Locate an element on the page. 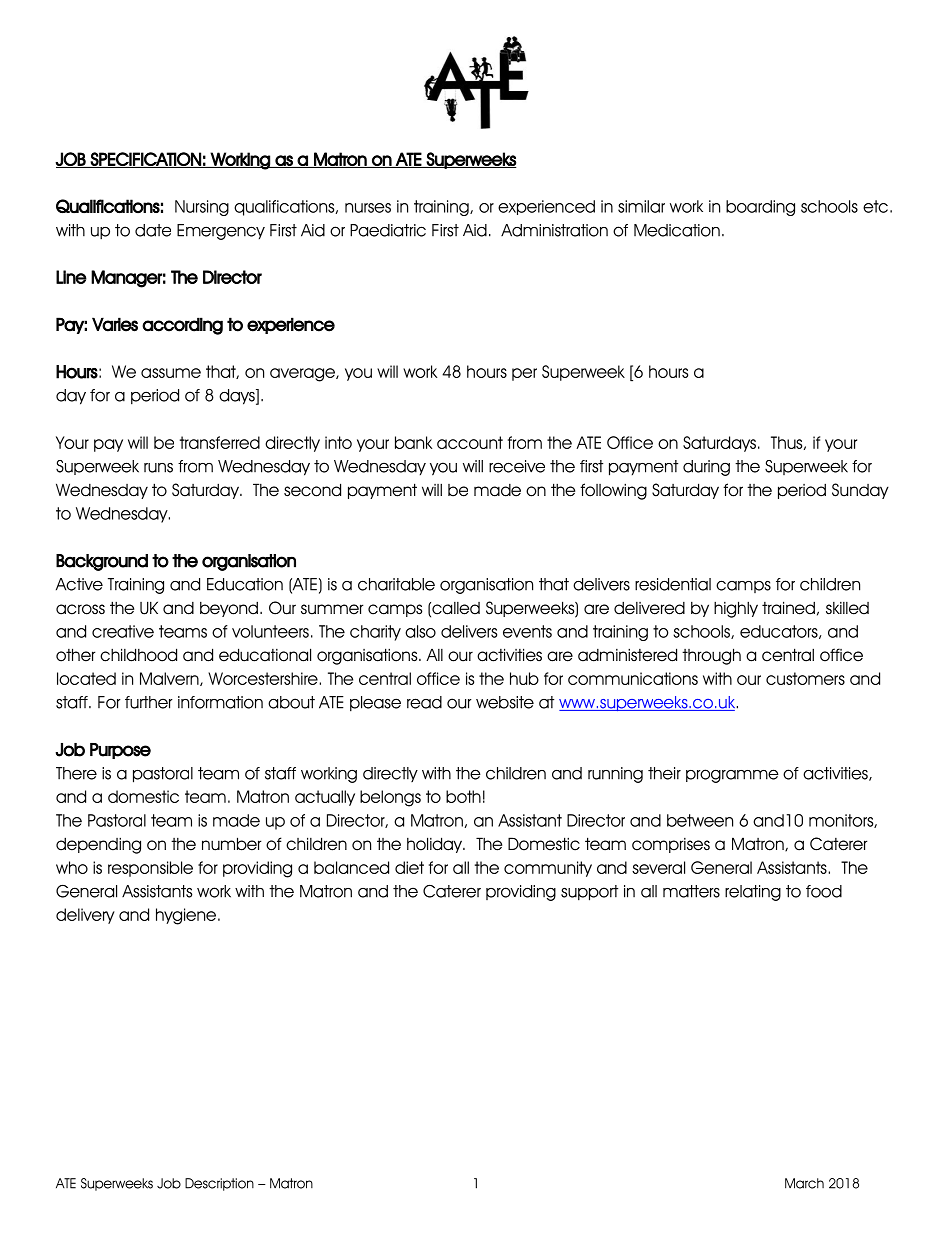  customers is located at coordinates (805, 678).
